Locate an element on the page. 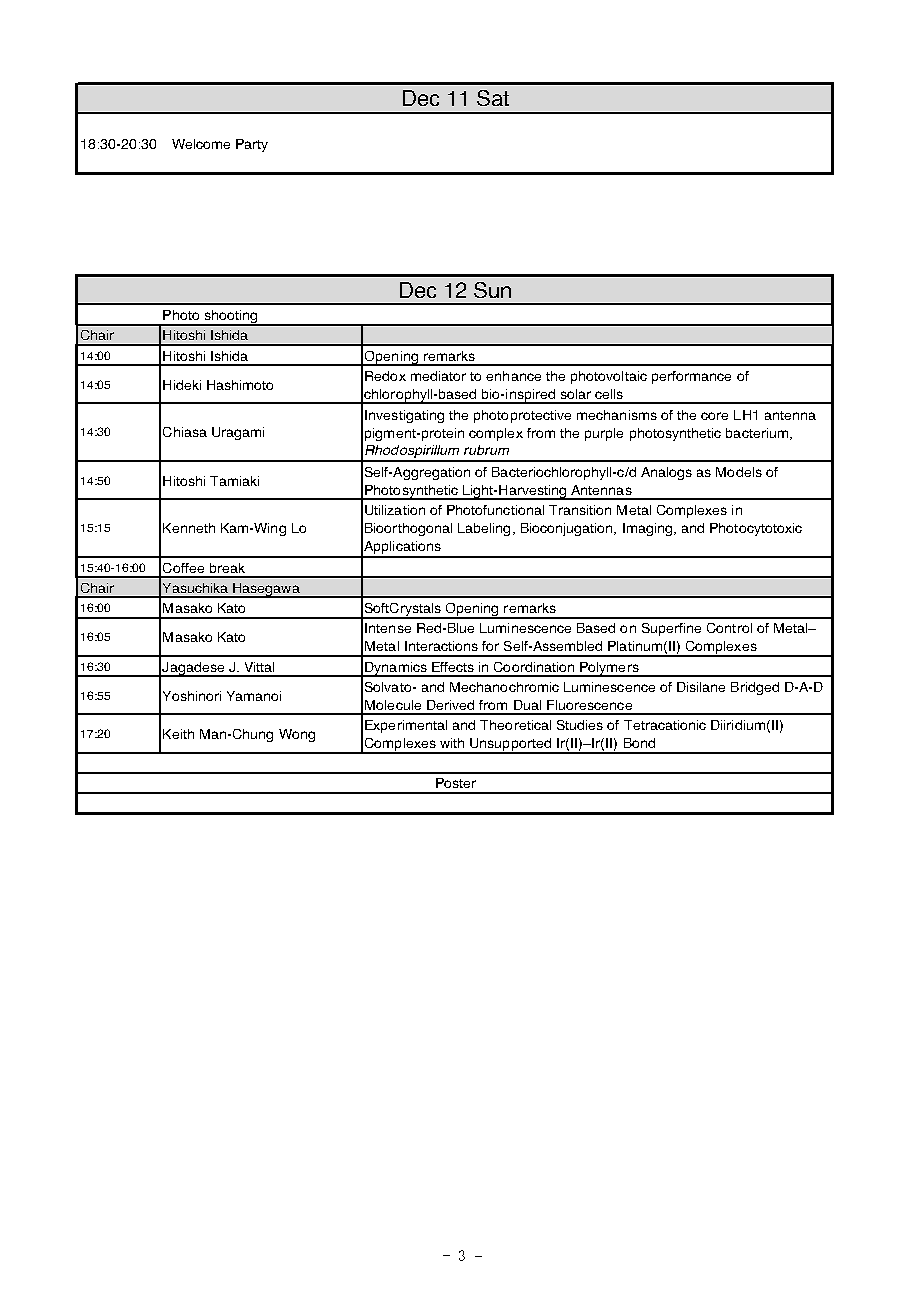  Wong is located at coordinates (297, 735).
